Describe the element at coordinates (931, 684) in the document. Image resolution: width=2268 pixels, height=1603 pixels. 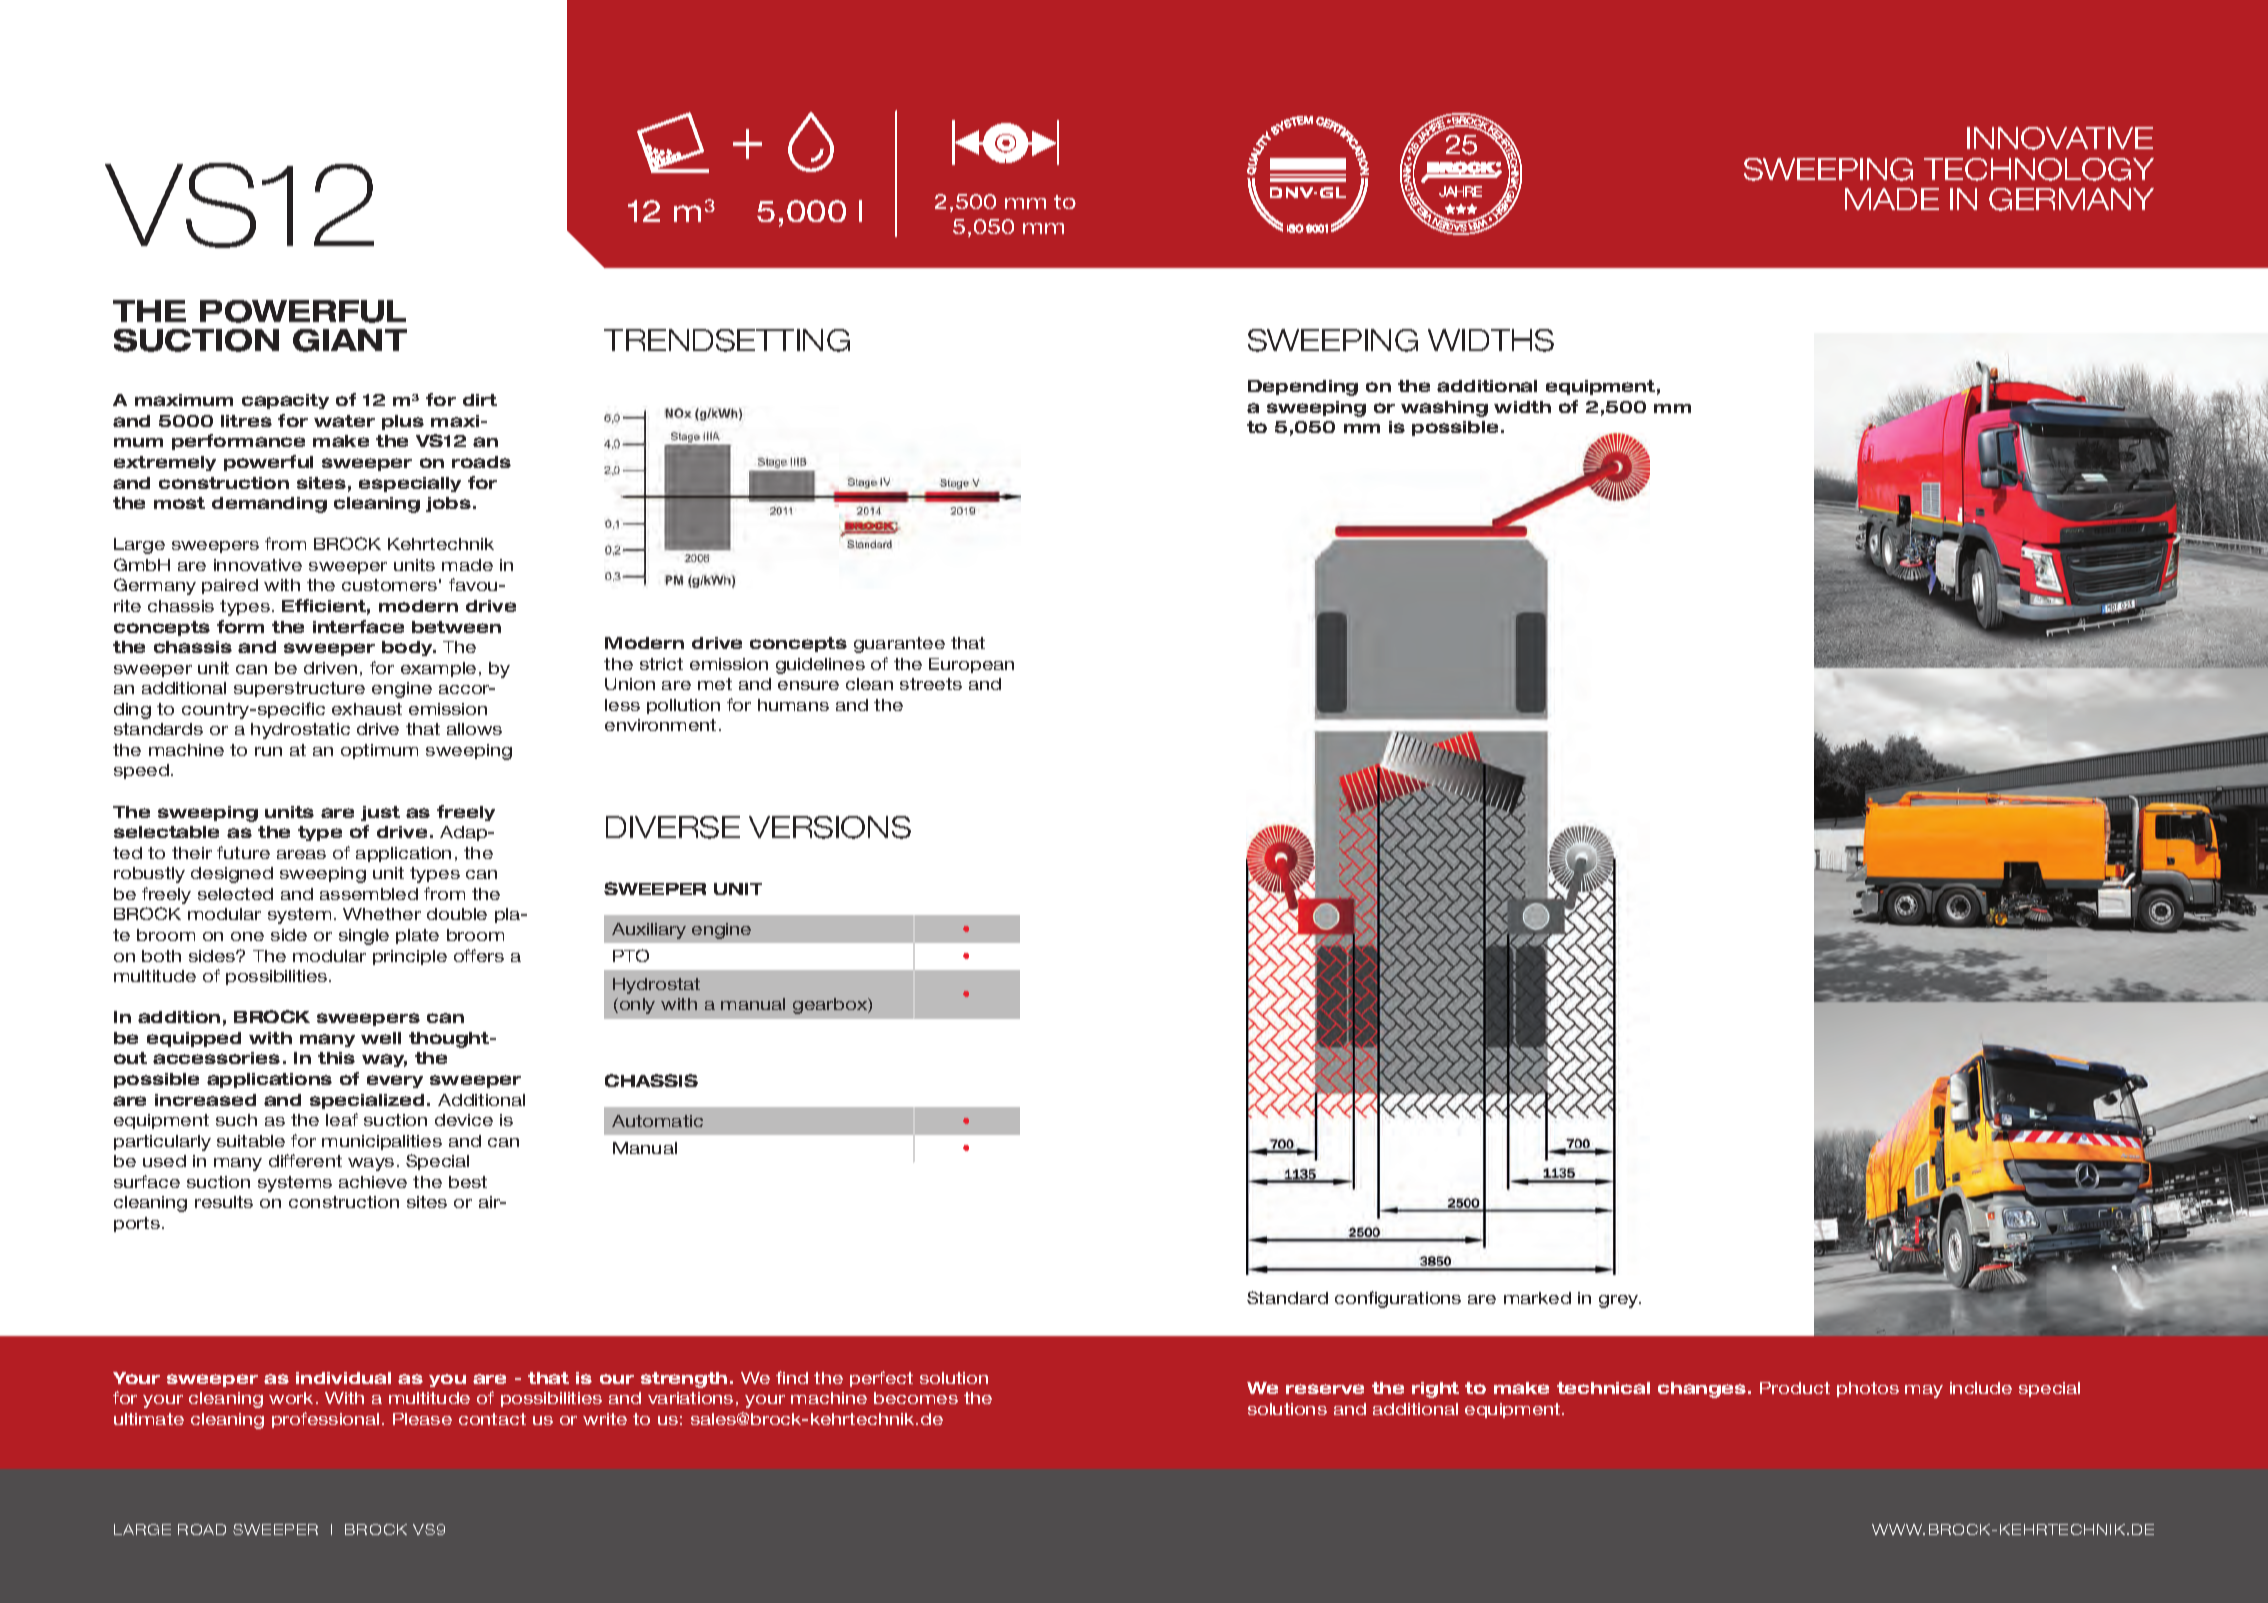
I see `streets` at that location.
